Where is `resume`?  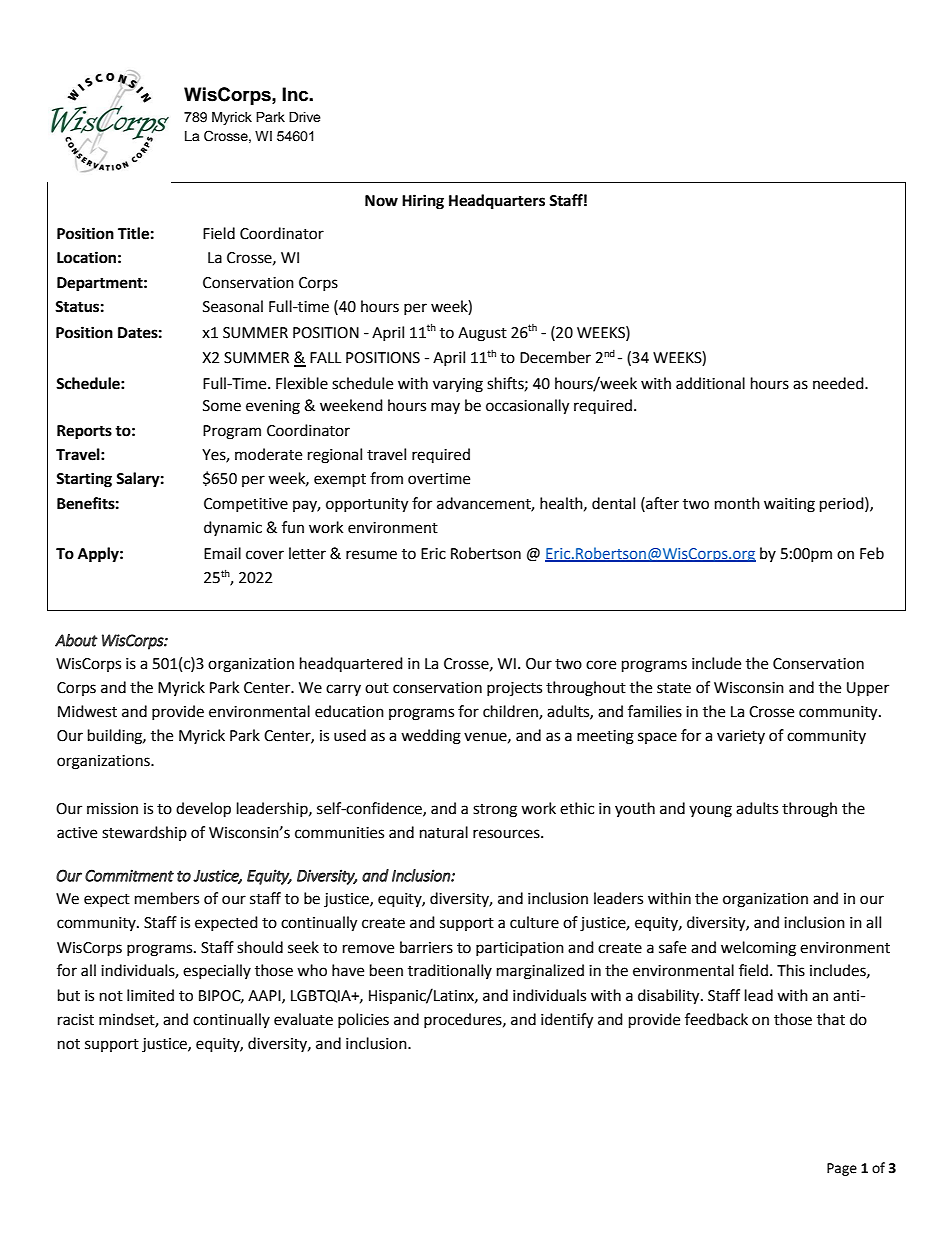 resume is located at coordinates (371, 555).
